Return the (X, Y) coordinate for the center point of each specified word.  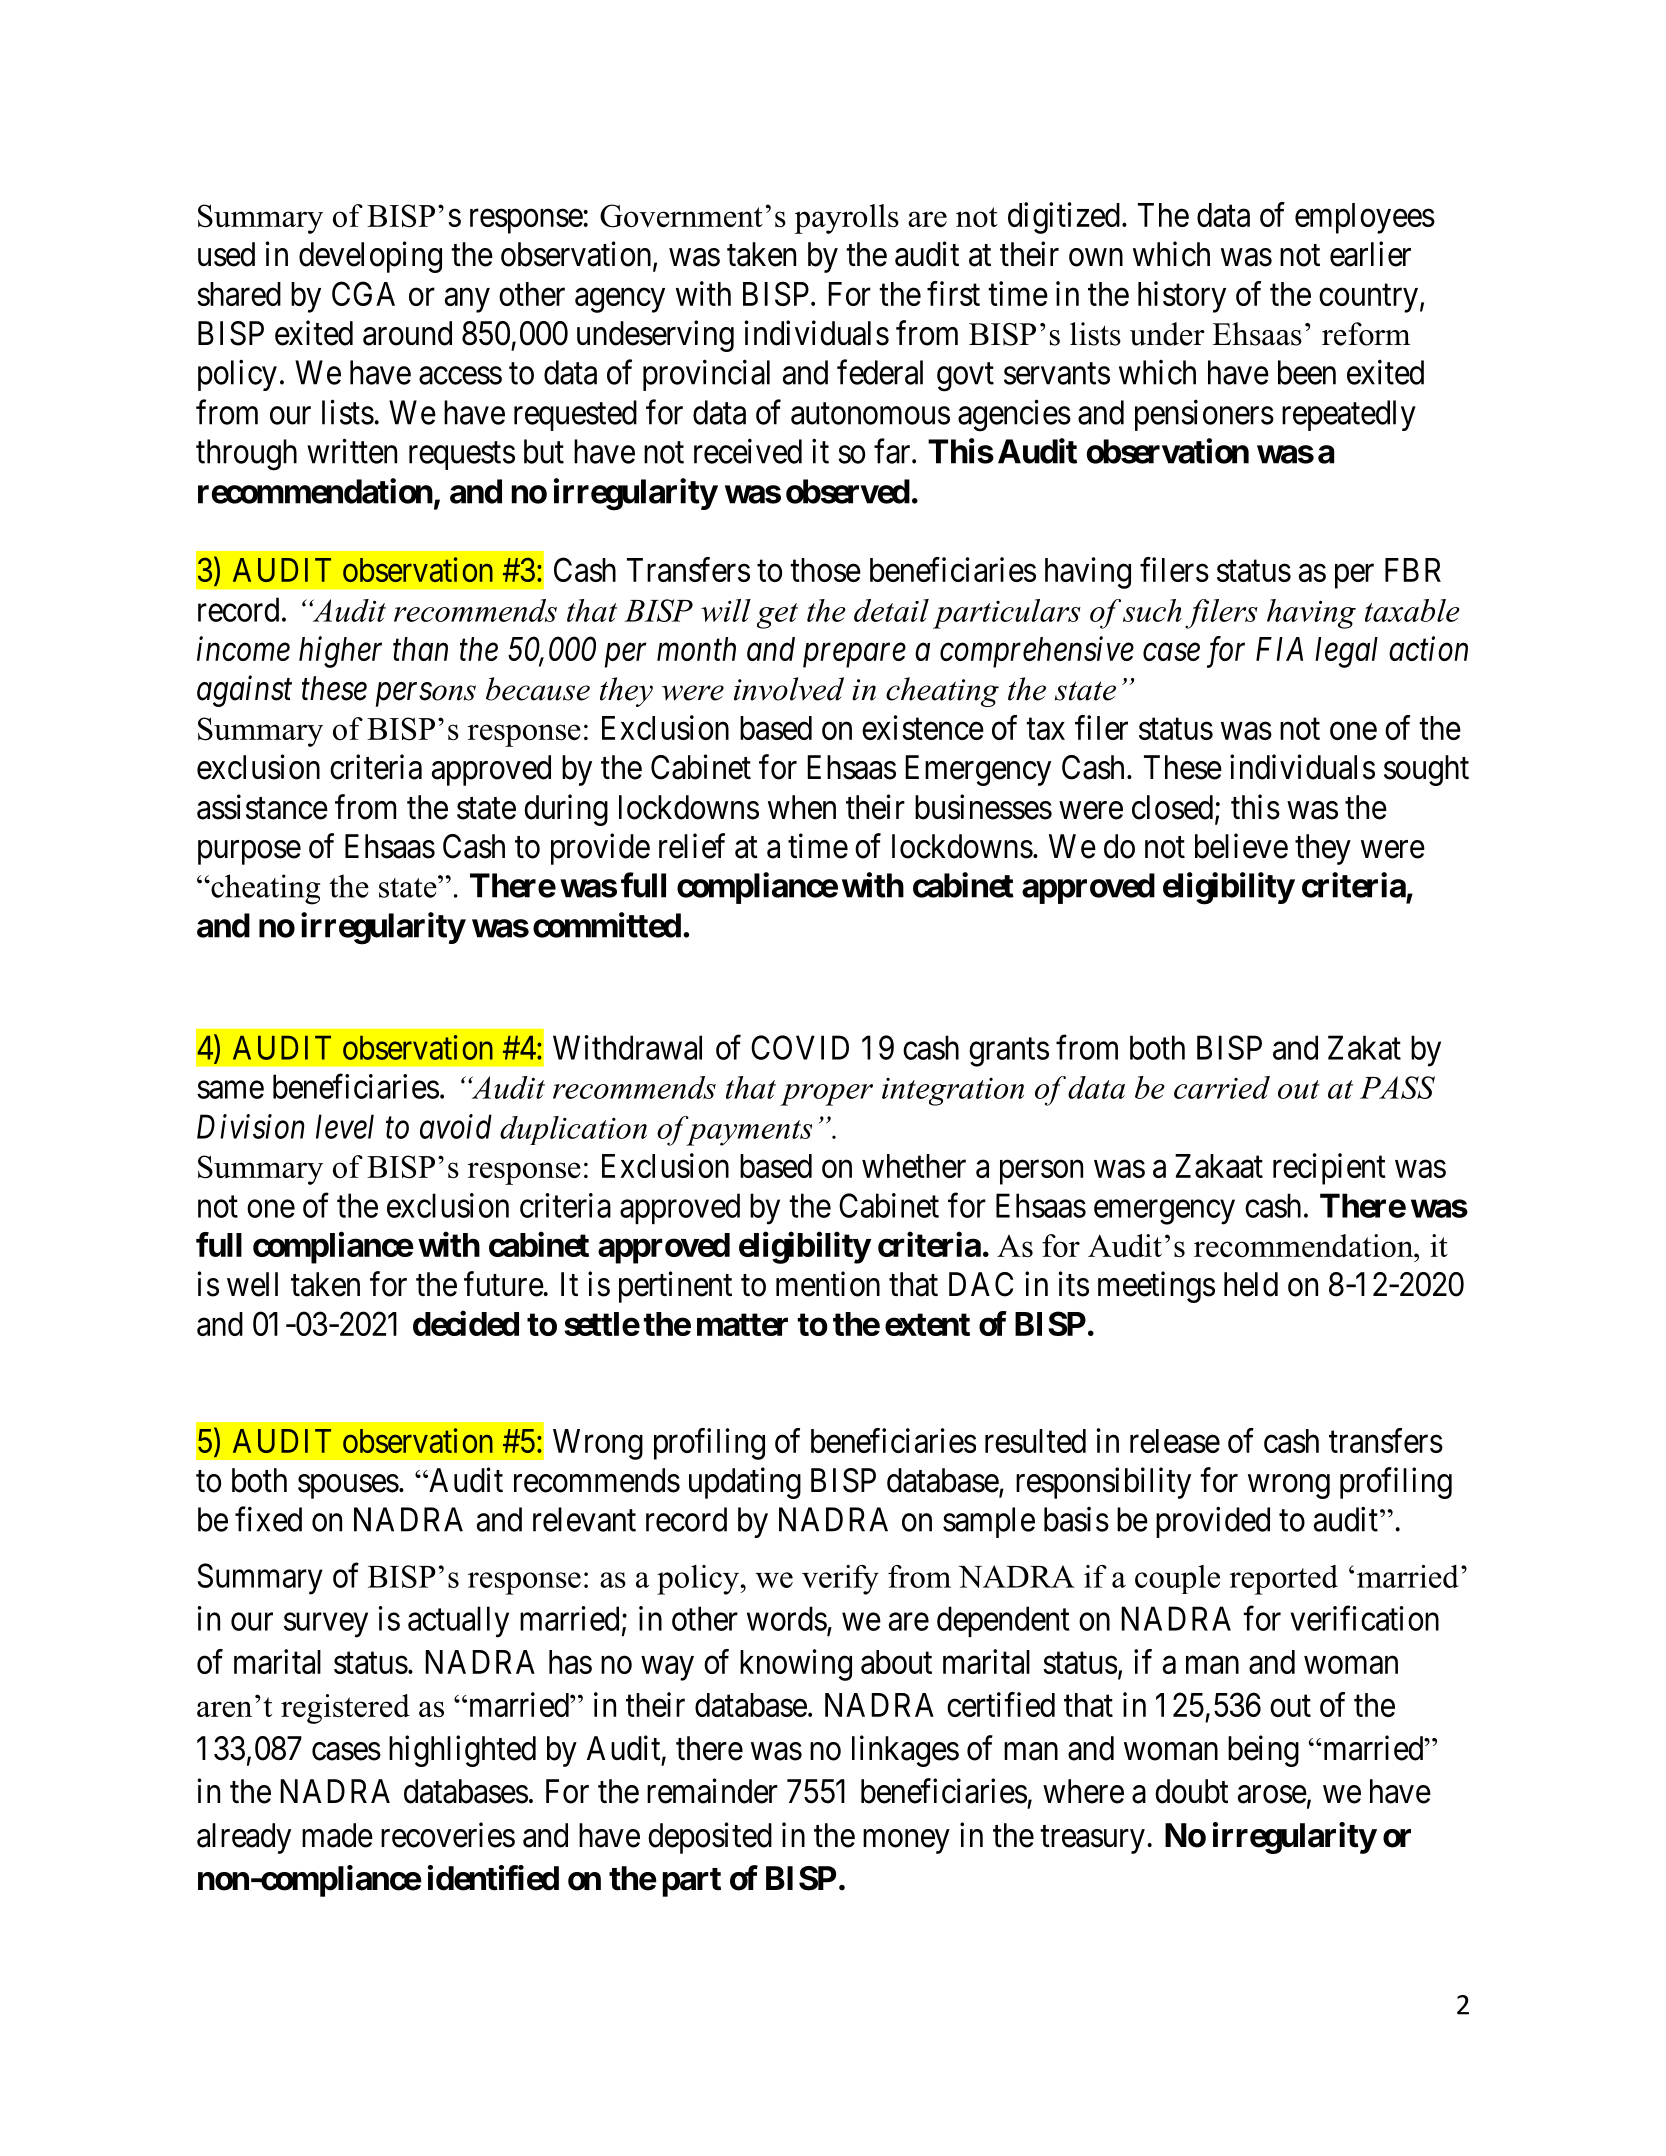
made (337, 1835)
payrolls (846, 219)
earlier (1370, 254)
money (906, 1841)
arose (1272, 1795)
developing (370, 257)
